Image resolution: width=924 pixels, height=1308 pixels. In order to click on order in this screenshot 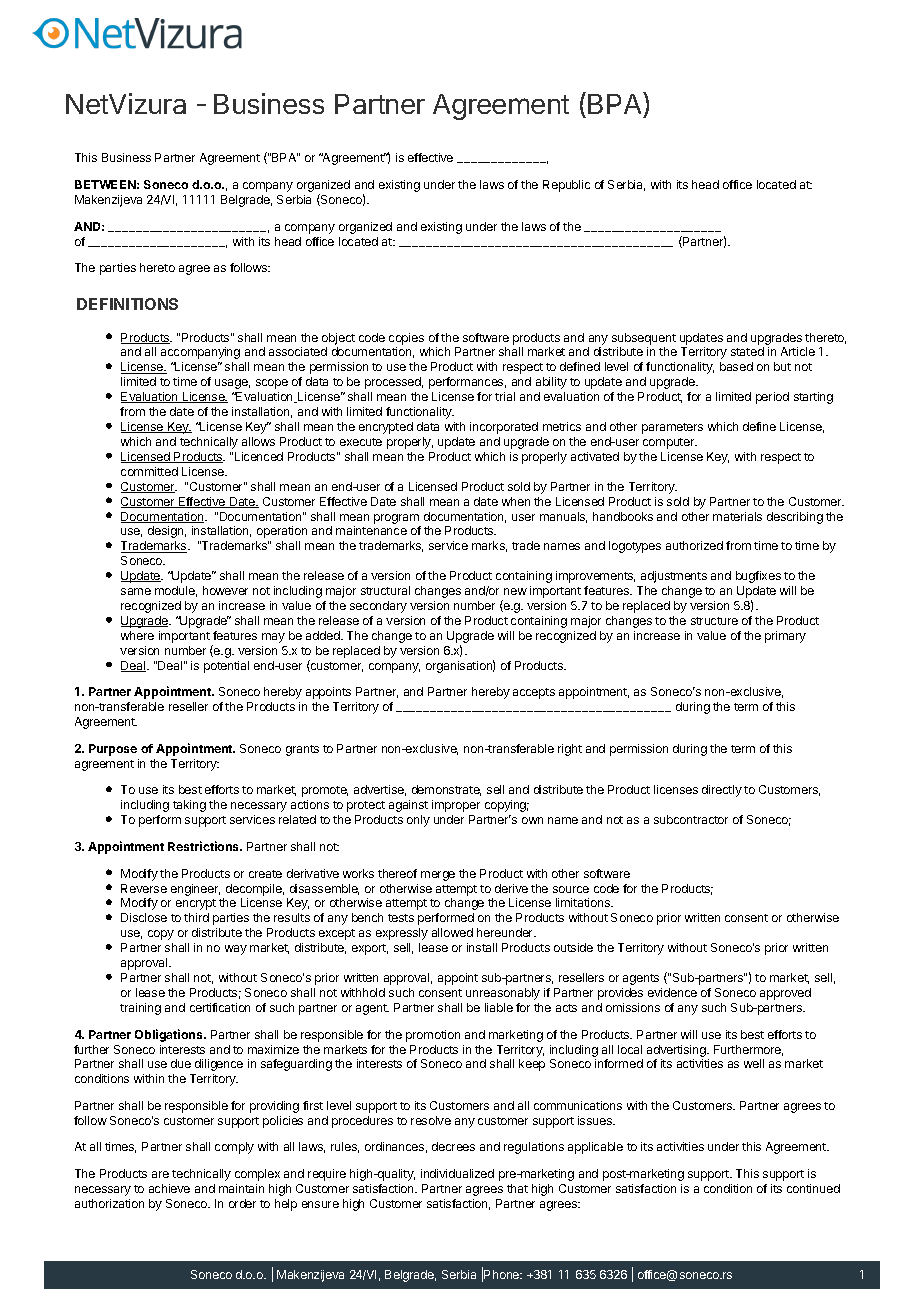, I will do `click(242, 1203)`.
